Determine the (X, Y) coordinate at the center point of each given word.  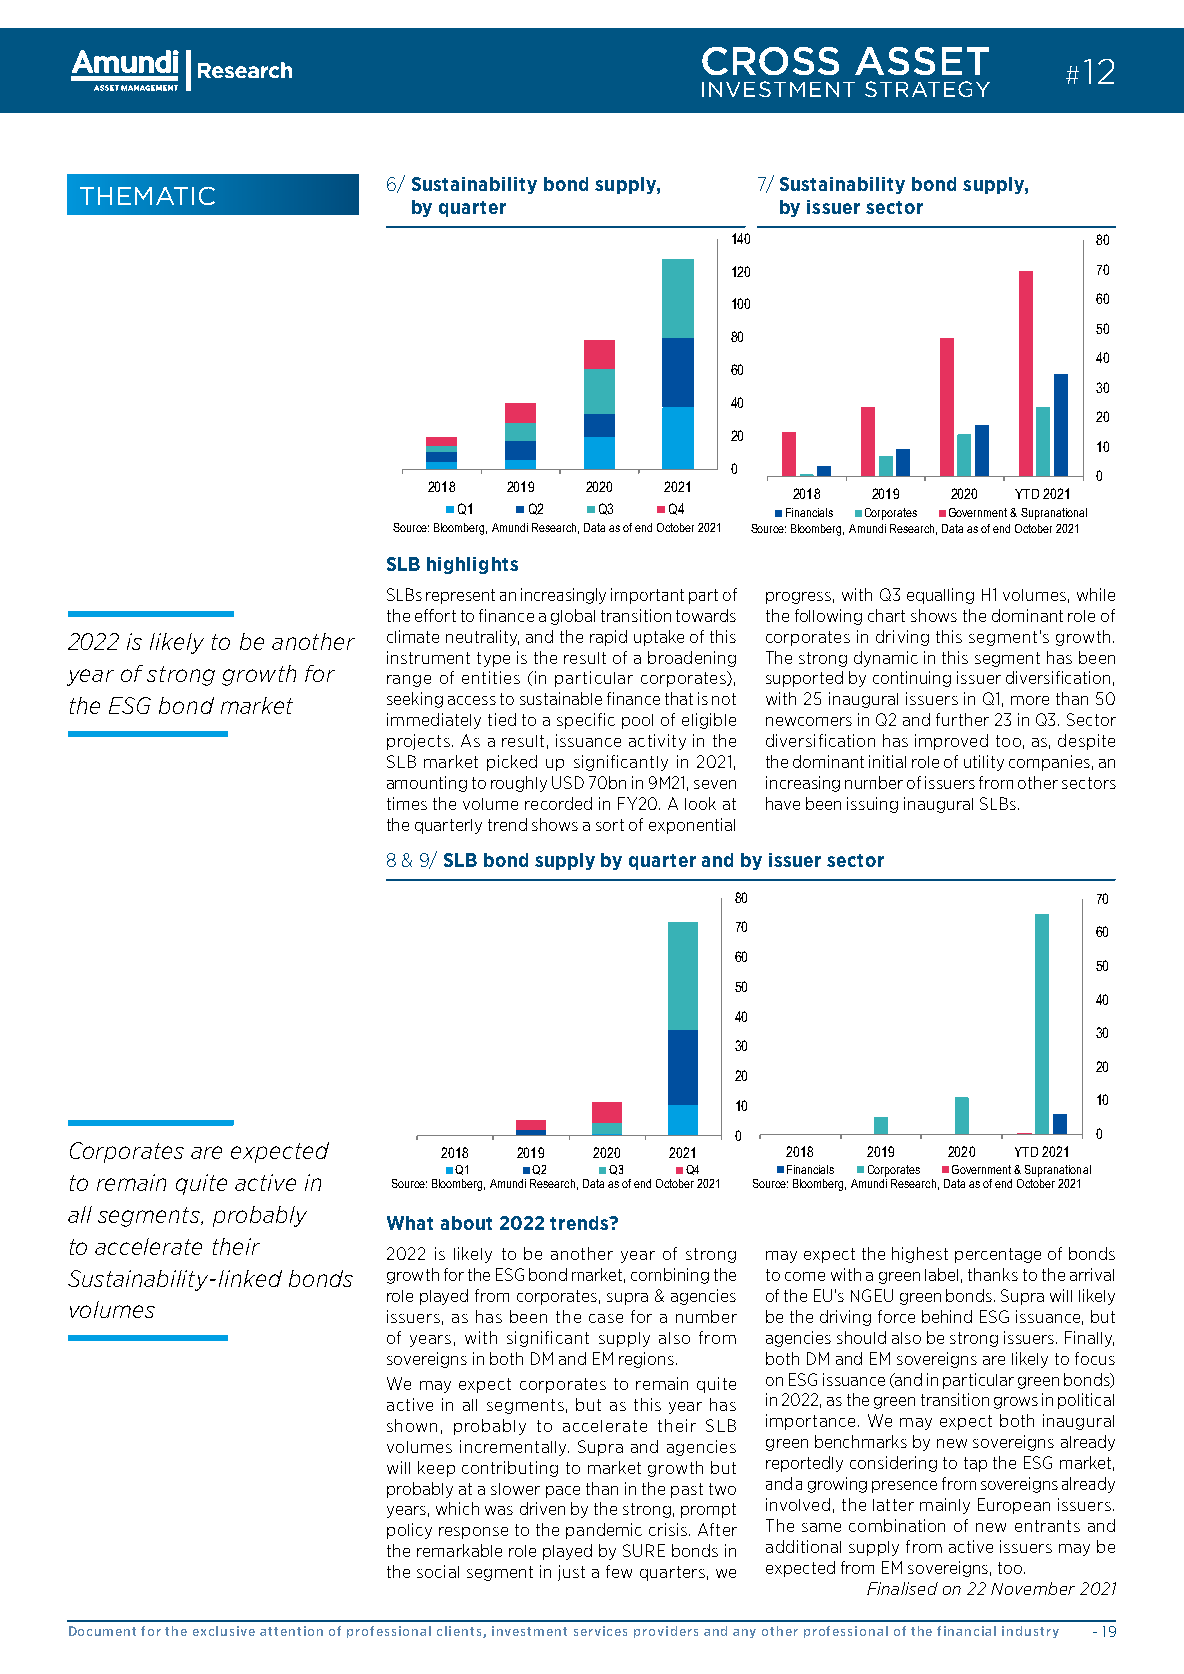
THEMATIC (147, 196)
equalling (940, 596)
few (619, 1571)
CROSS (770, 61)
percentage (998, 1255)
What (410, 1223)
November (1033, 1588)
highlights (472, 565)
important (647, 596)
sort (610, 825)
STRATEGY (927, 89)
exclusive (224, 1631)
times (407, 803)
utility (984, 763)
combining (670, 1276)
